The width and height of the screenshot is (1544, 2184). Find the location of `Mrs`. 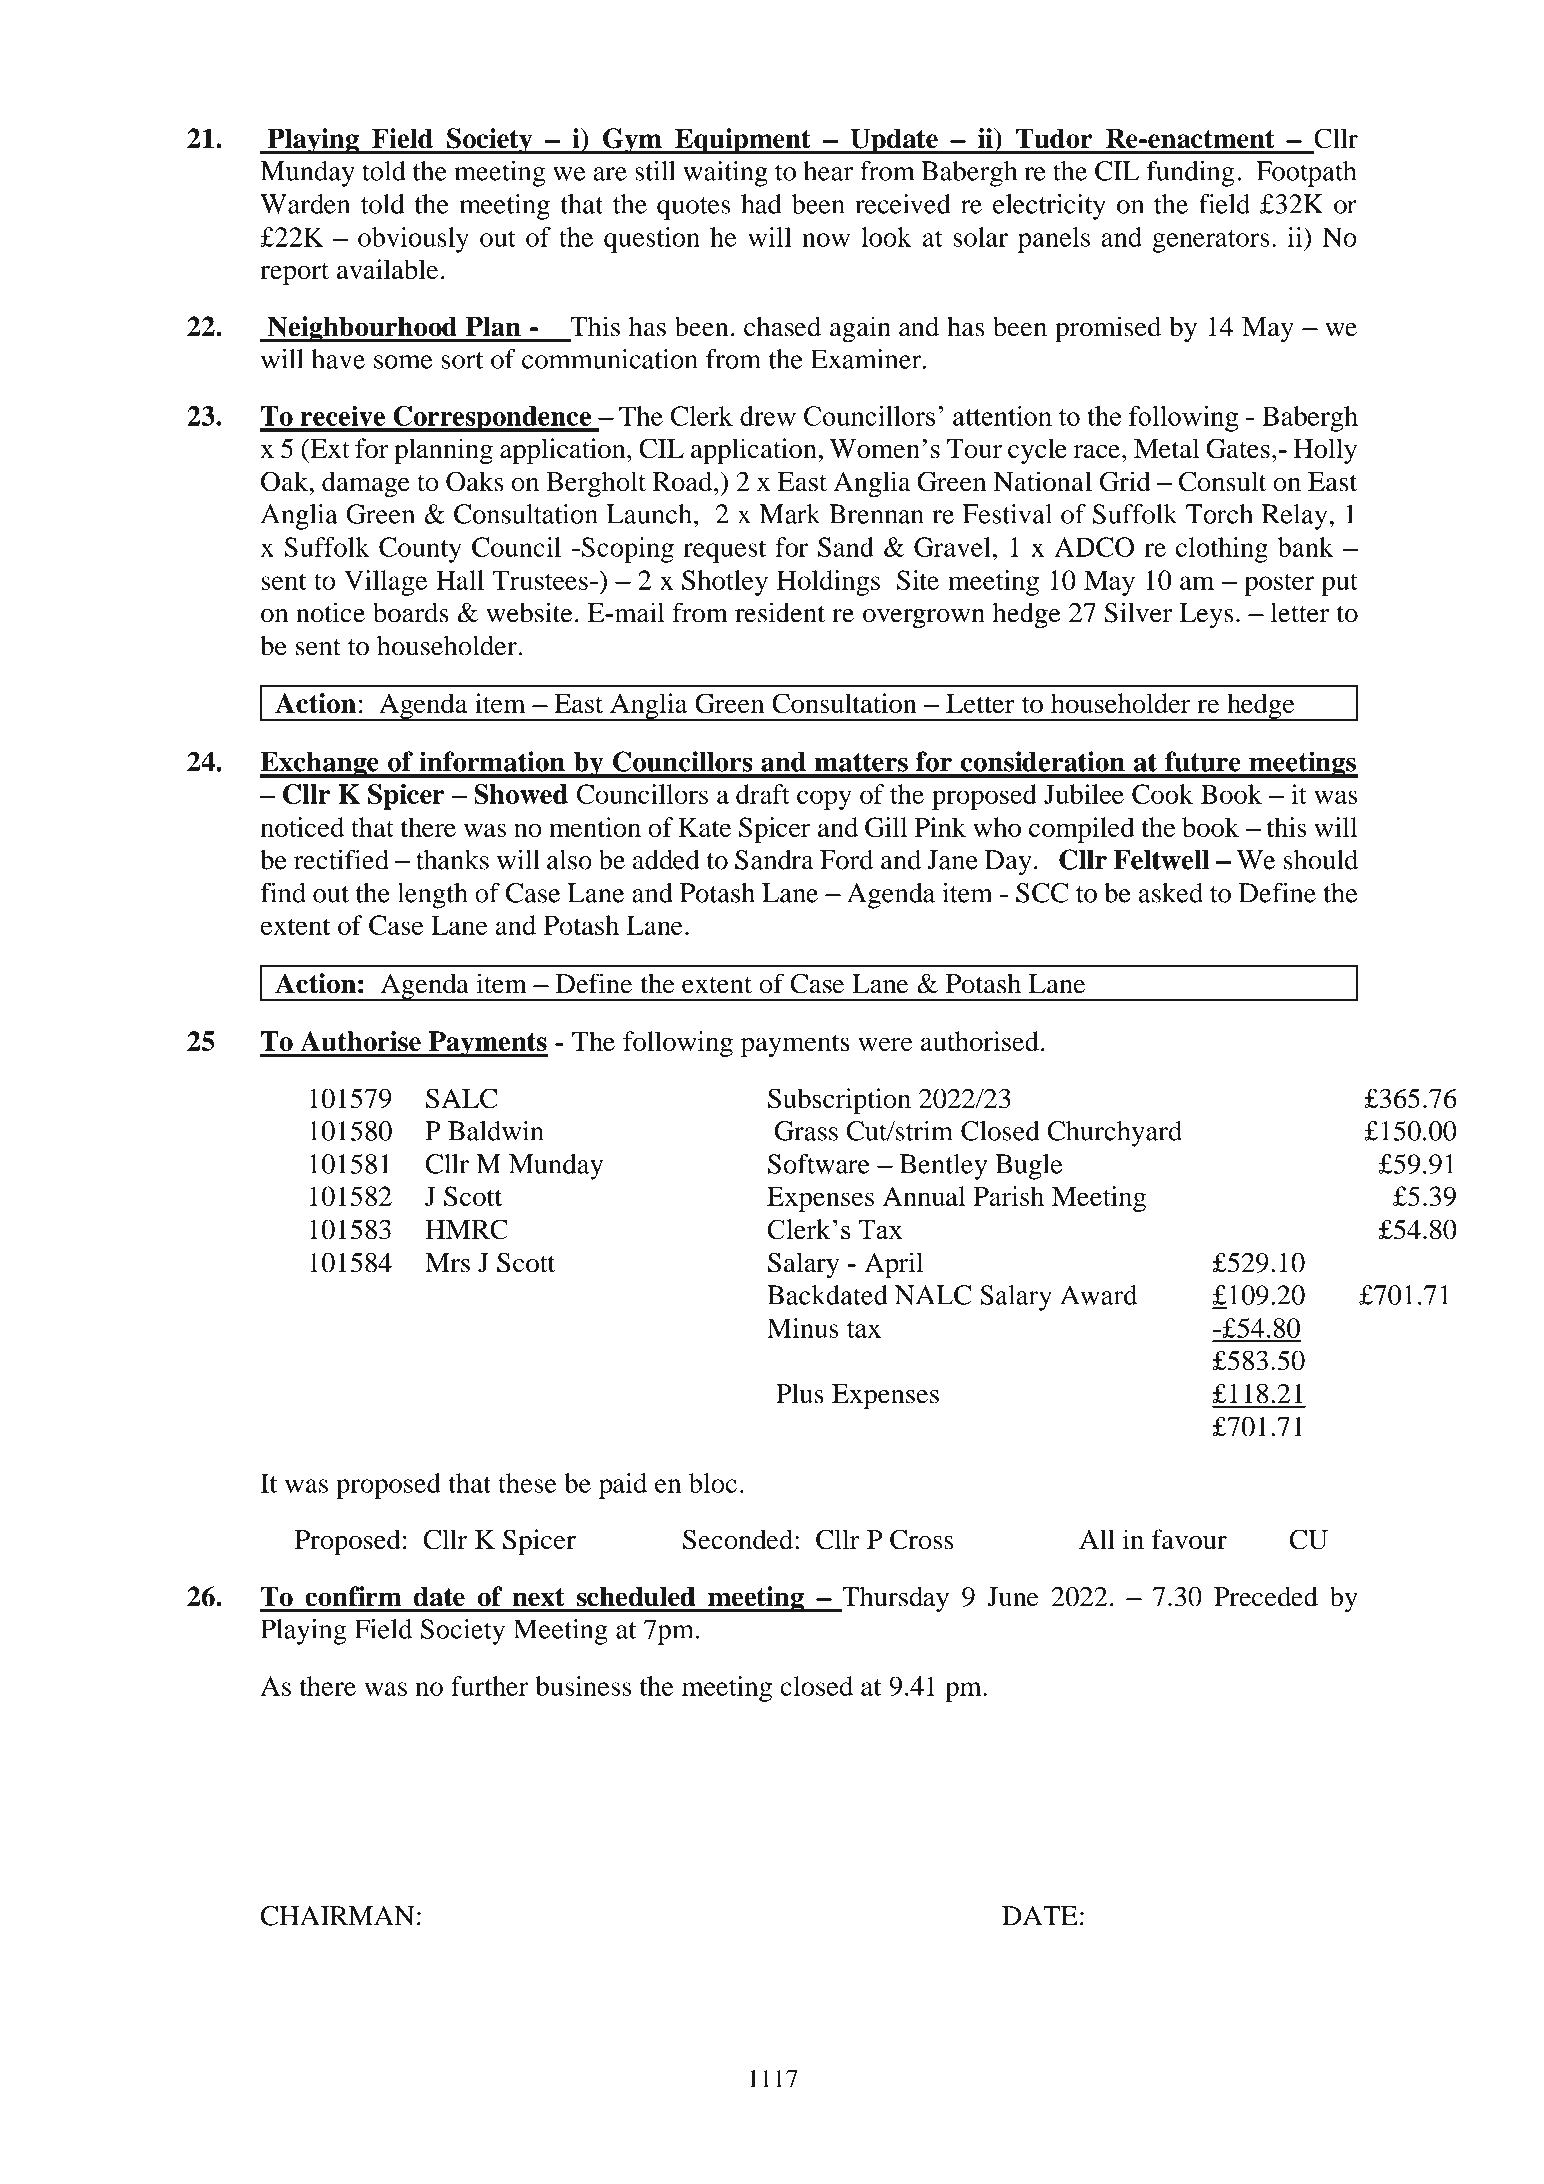

Mrs is located at coordinates (447, 1263).
